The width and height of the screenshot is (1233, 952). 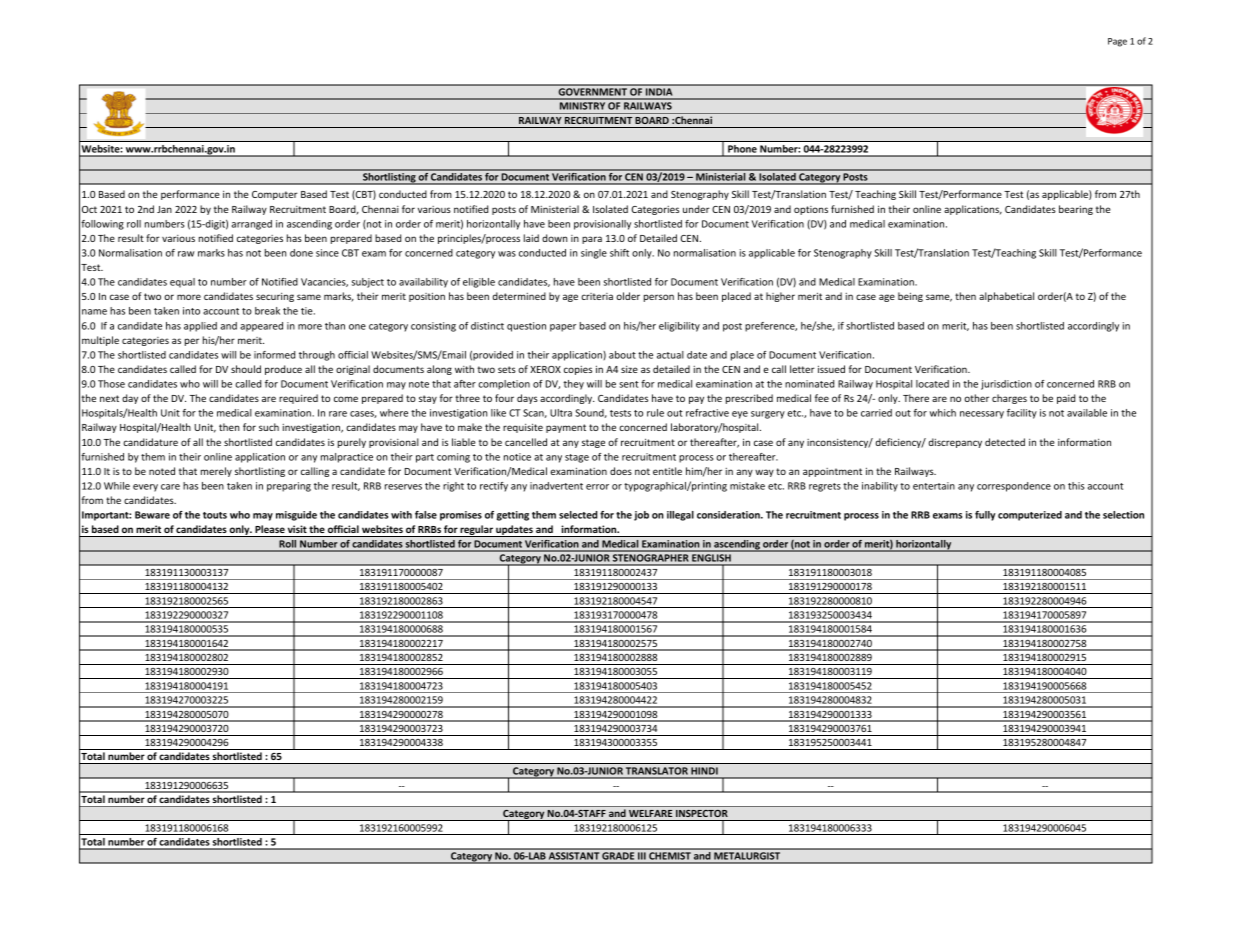 I want to click on criteria, so click(x=597, y=296).
